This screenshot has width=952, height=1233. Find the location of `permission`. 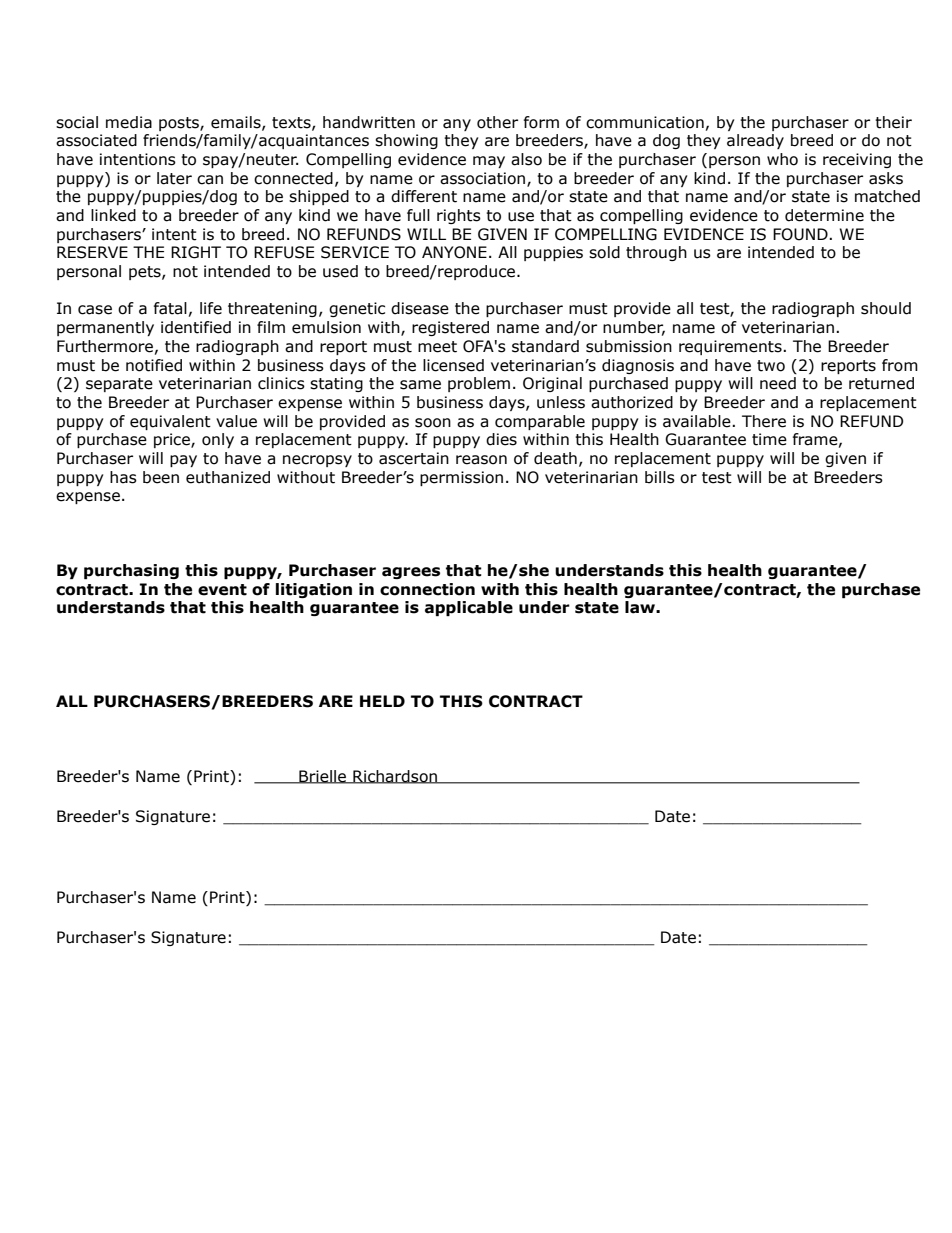

permission is located at coordinates (461, 478).
